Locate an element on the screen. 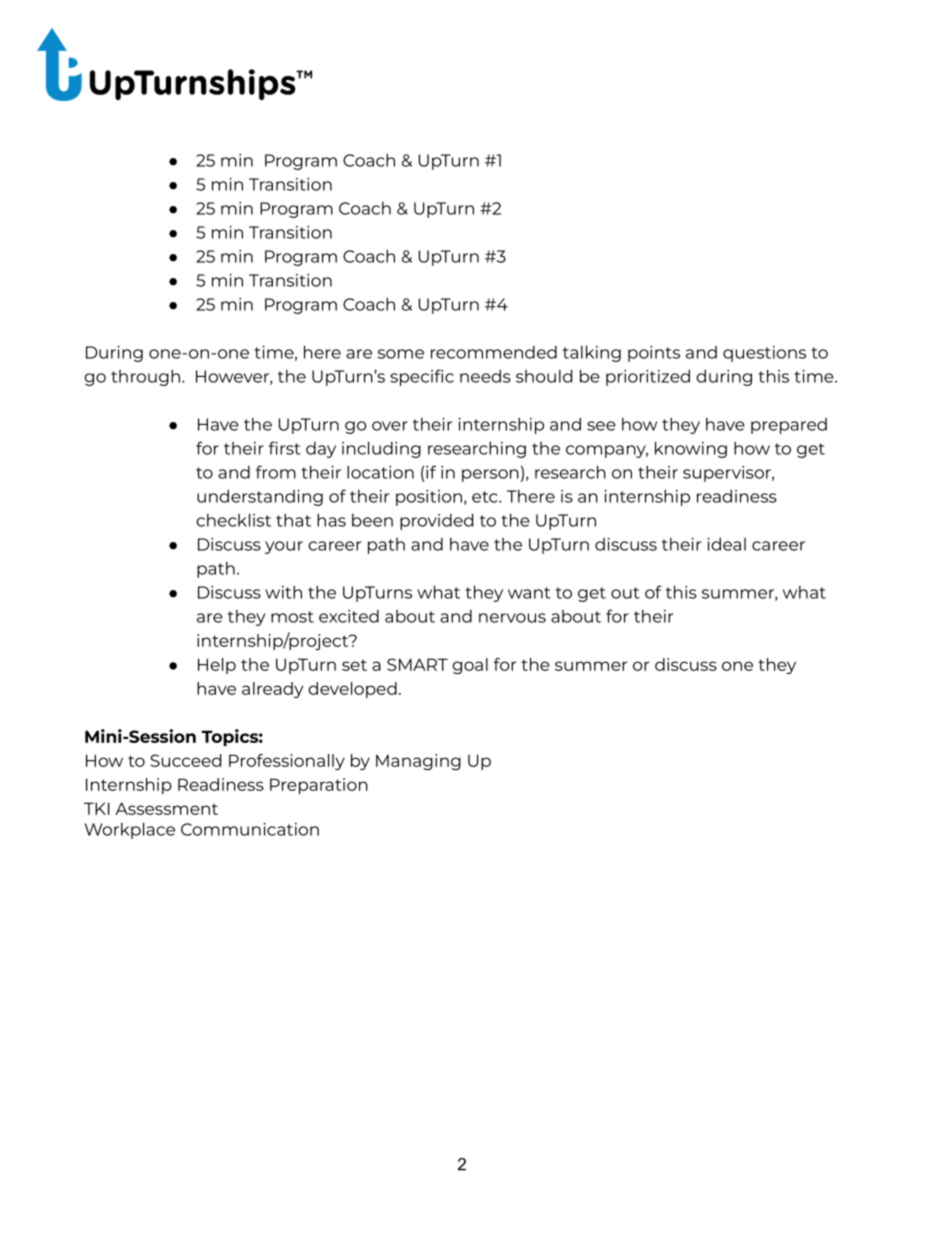 The image size is (952, 1233). ideal is located at coordinates (726, 544).
